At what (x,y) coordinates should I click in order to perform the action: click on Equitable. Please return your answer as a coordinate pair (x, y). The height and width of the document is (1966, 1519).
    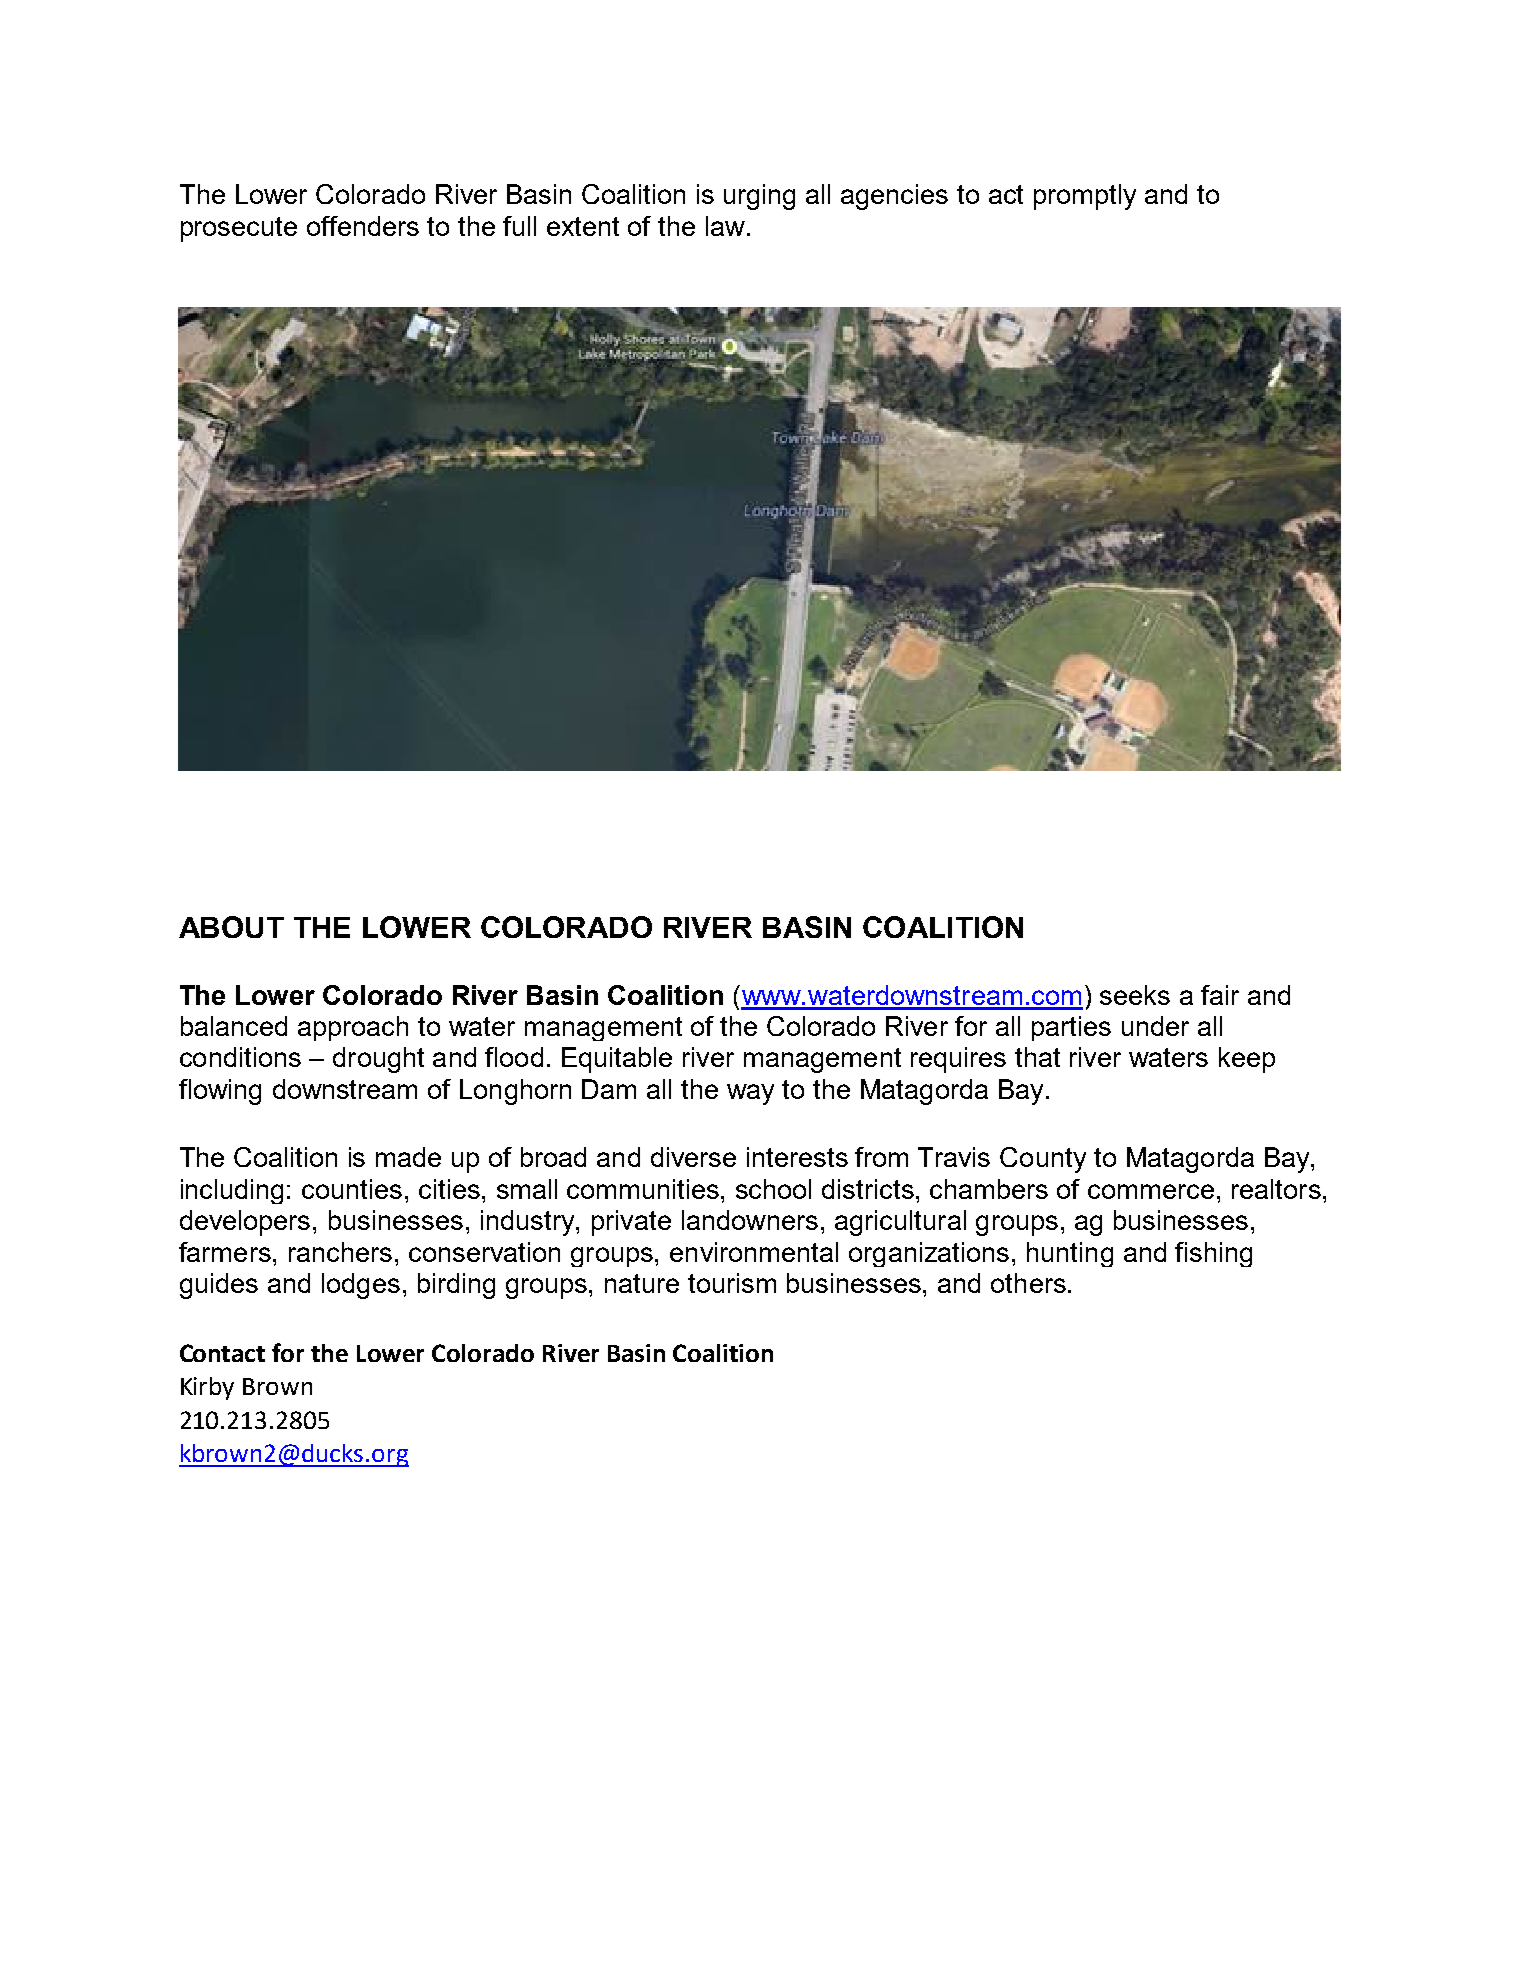
    Looking at the image, I should click on (617, 1060).
